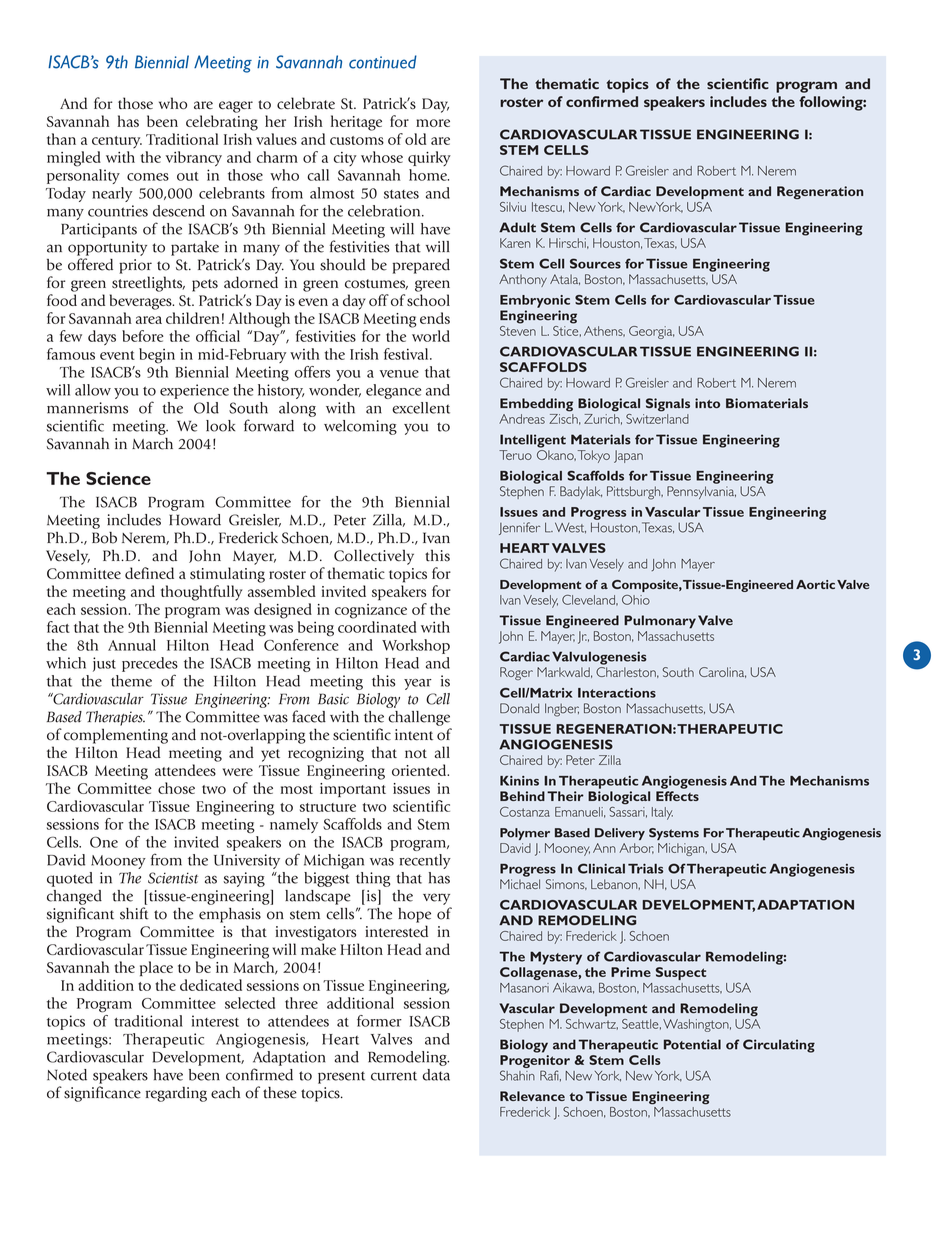 Image resolution: width=952 pixels, height=1233 pixels. I want to click on defined, so click(149, 573).
